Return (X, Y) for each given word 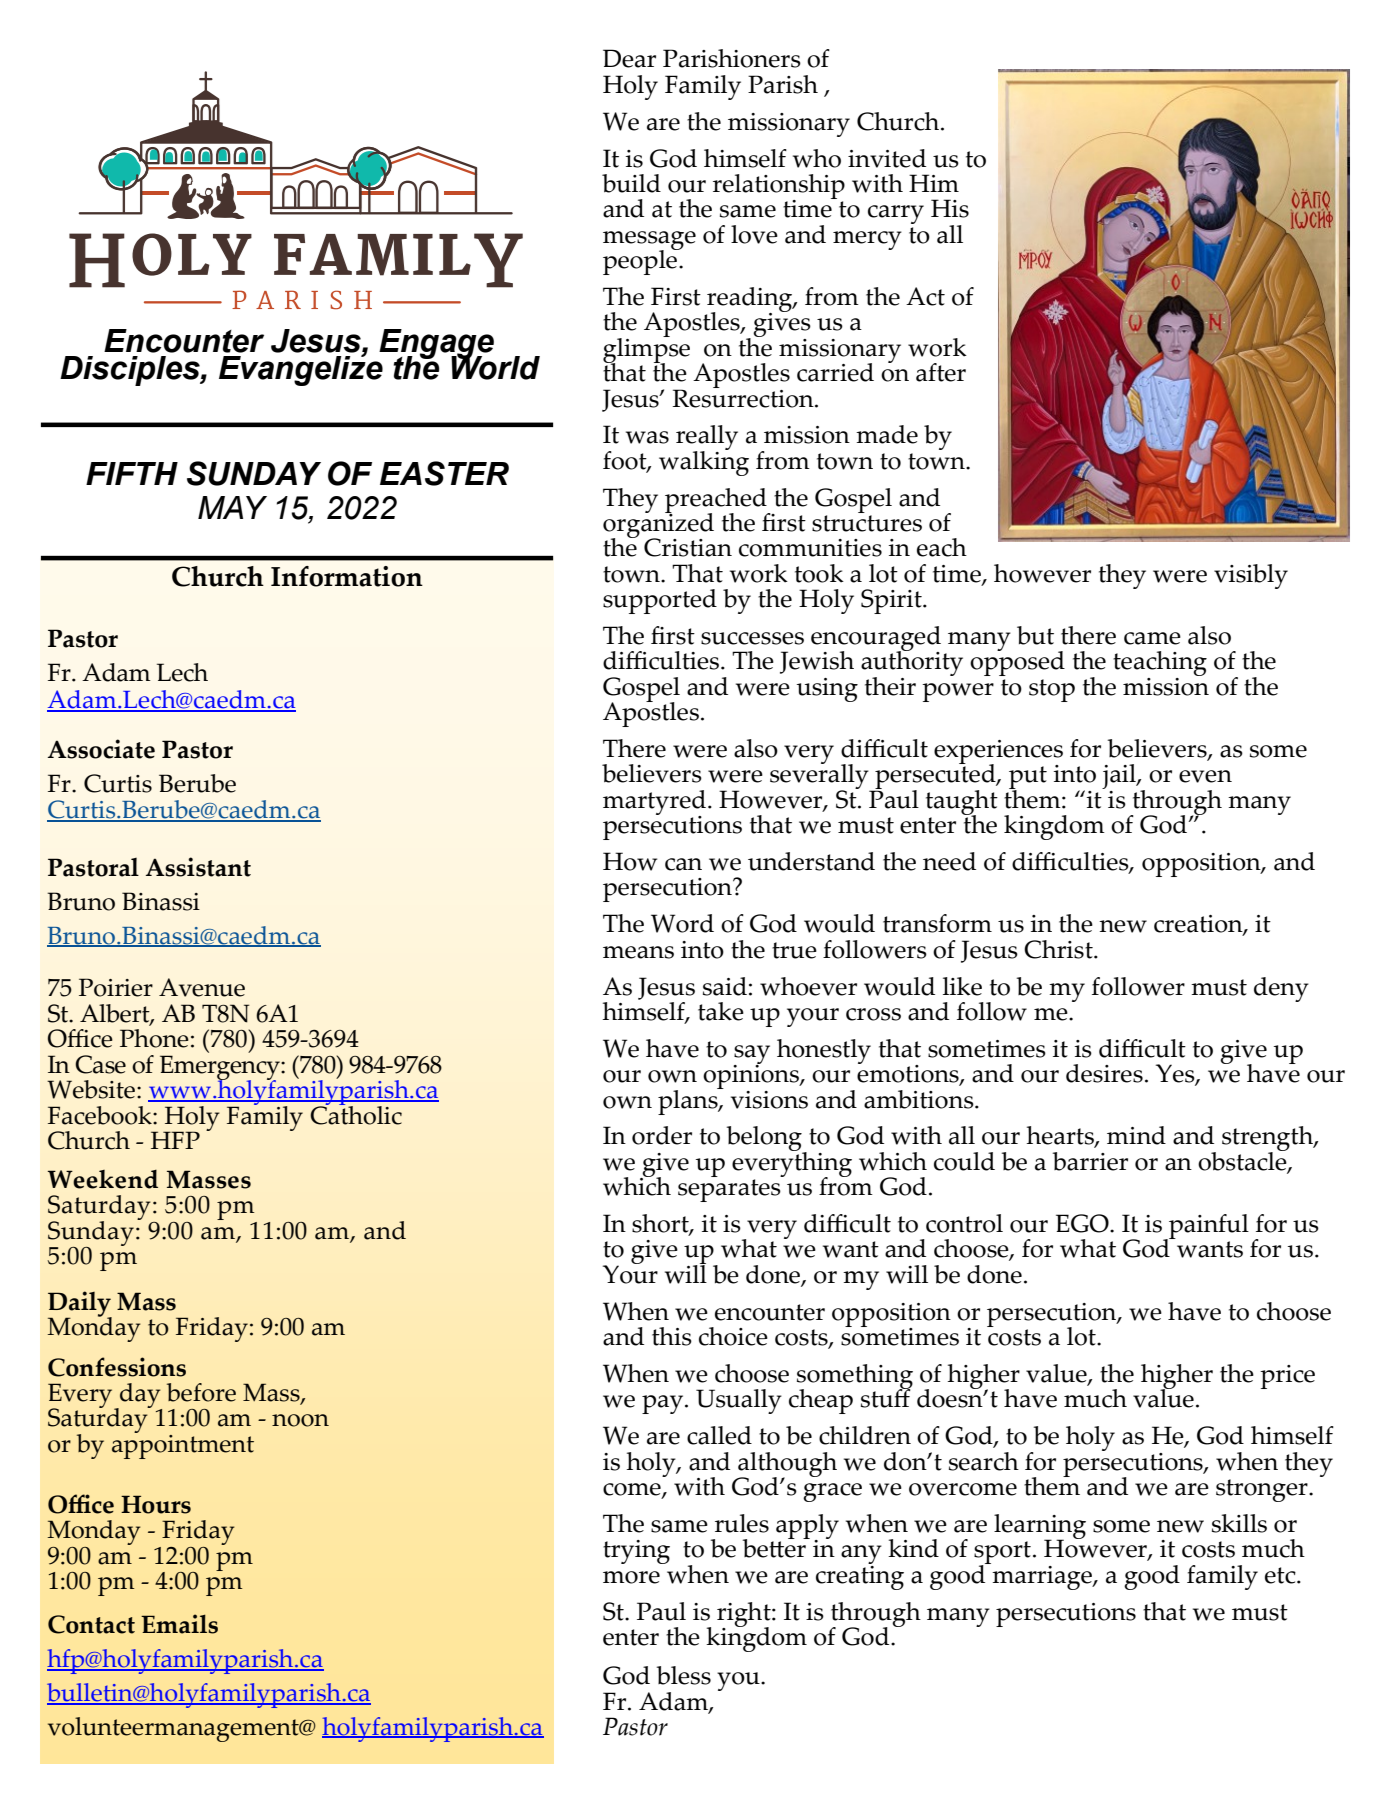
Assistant (198, 867)
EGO (1083, 1223)
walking (704, 462)
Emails (179, 1624)
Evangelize (301, 369)
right (745, 1615)
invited (887, 158)
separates (729, 1190)
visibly (1251, 576)
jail (1120, 778)
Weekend (103, 1179)
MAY (232, 507)
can (683, 864)
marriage (1042, 1576)
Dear (629, 58)
